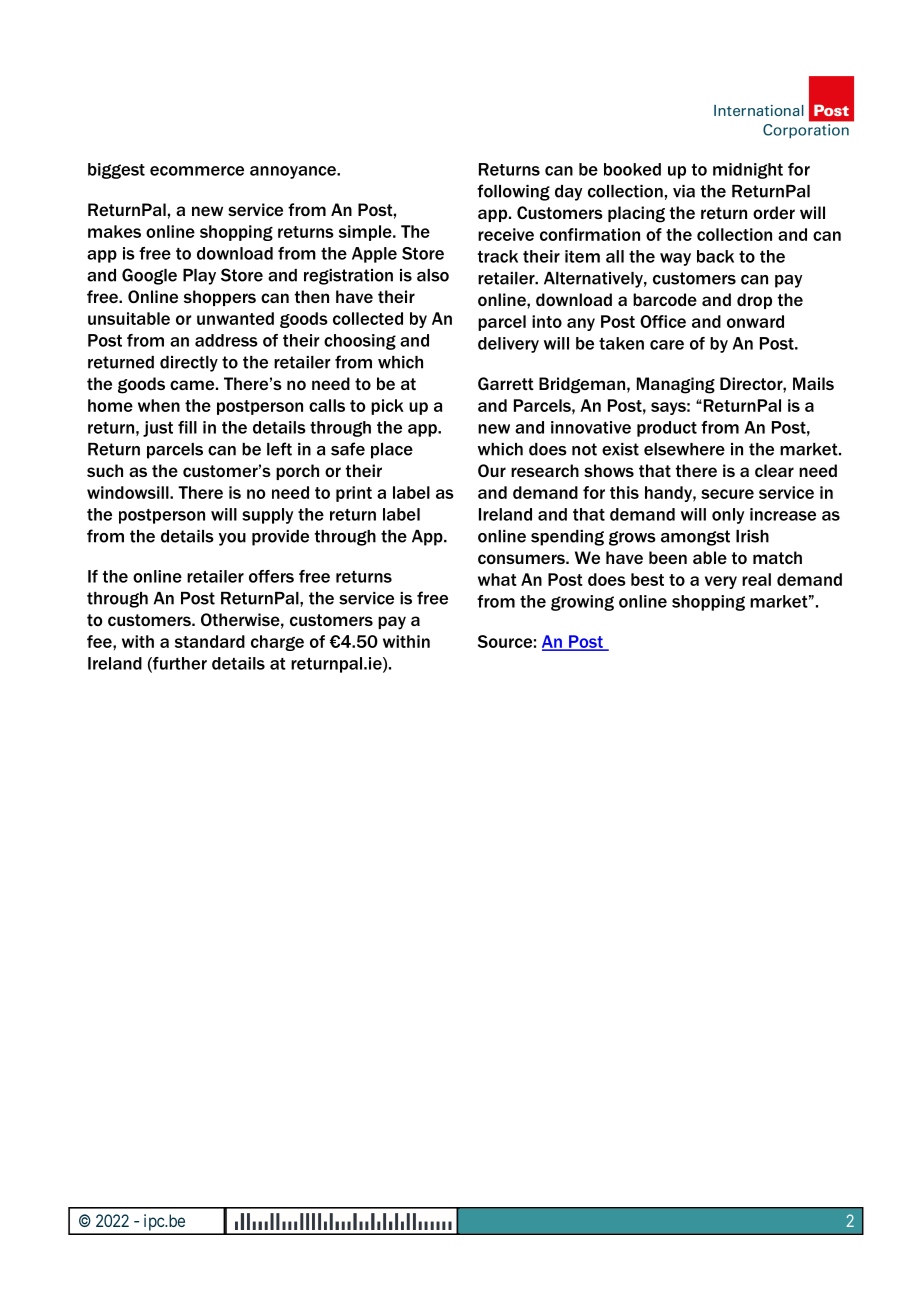 The width and height of the screenshot is (924, 1308). What do you see at coordinates (159, 405) in the screenshot?
I see `when` at bounding box center [159, 405].
